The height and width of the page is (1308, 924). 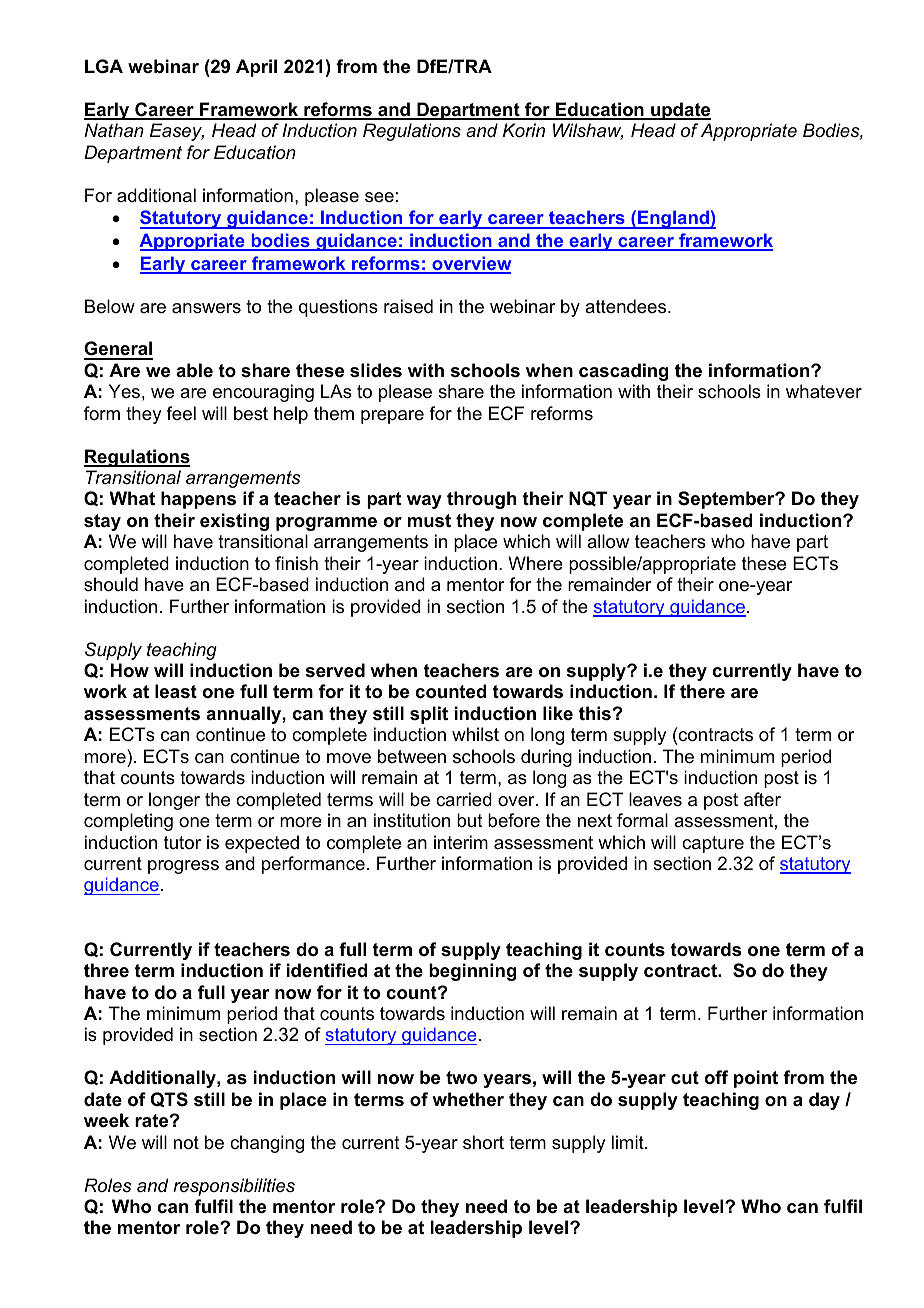 I want to click on cascading, so click(x=623, y=372).
